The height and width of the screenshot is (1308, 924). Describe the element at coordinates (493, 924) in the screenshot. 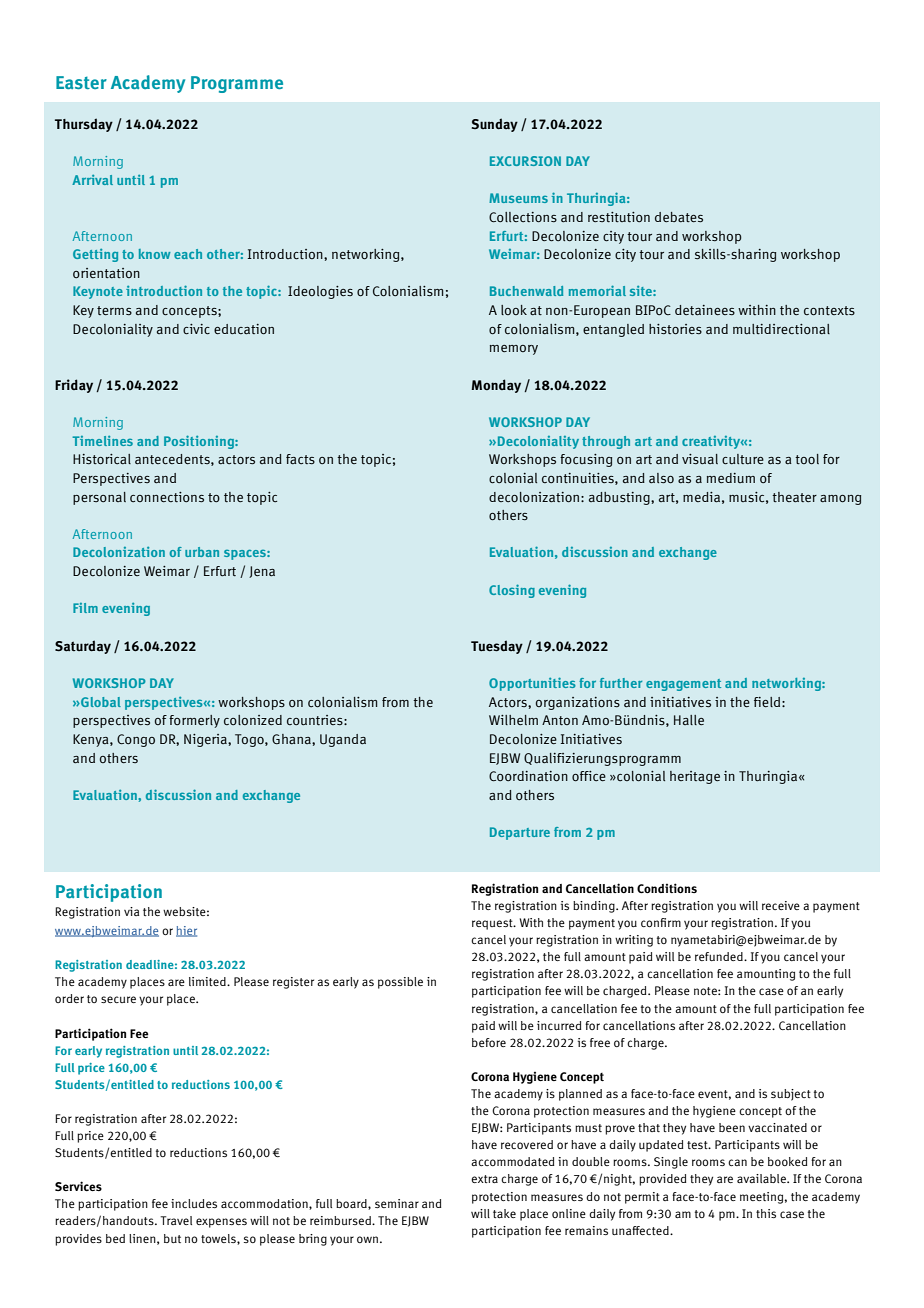

I see `request` at that location.
